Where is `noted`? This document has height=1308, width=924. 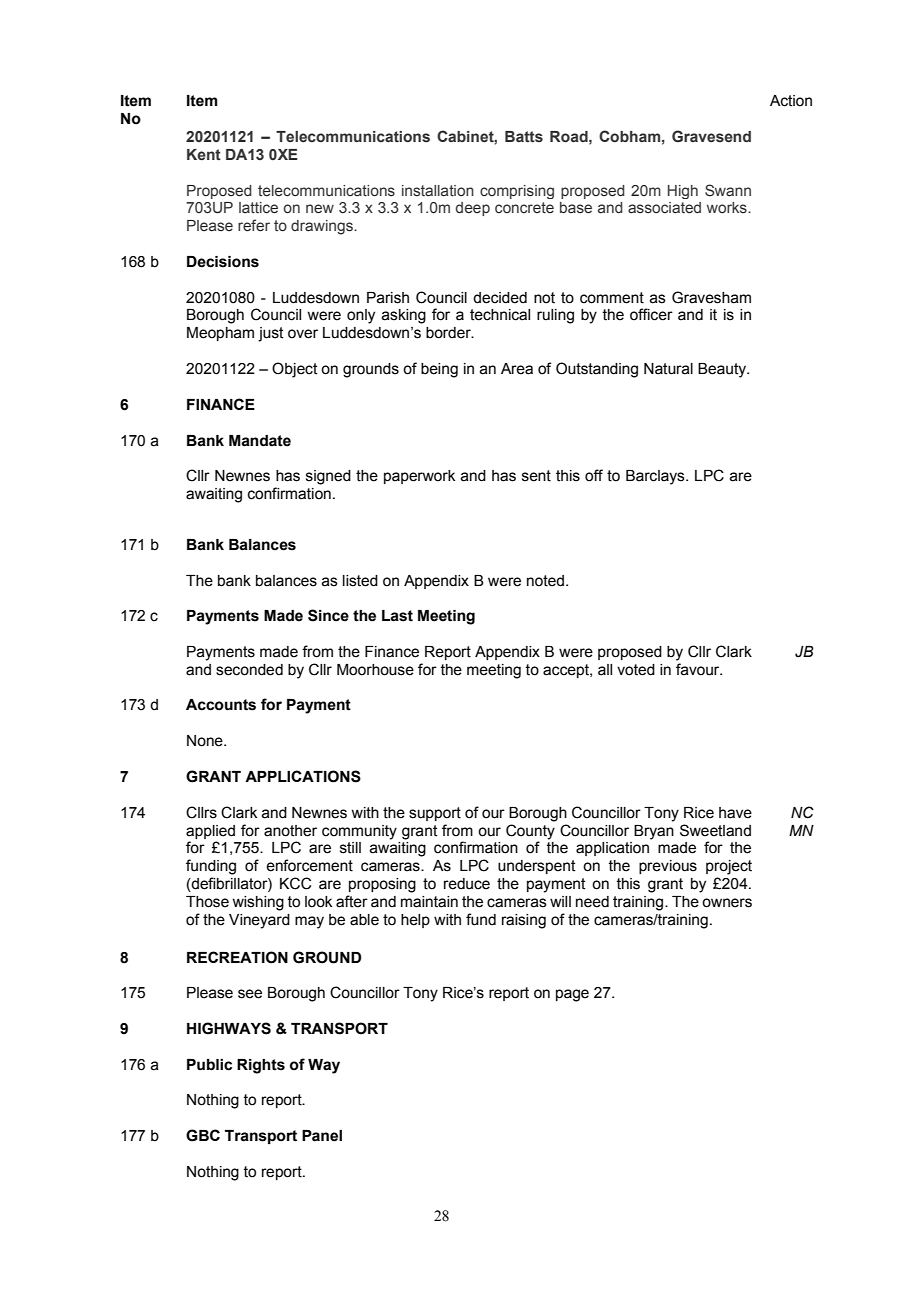 noted is located at coordinates (545, 581).
